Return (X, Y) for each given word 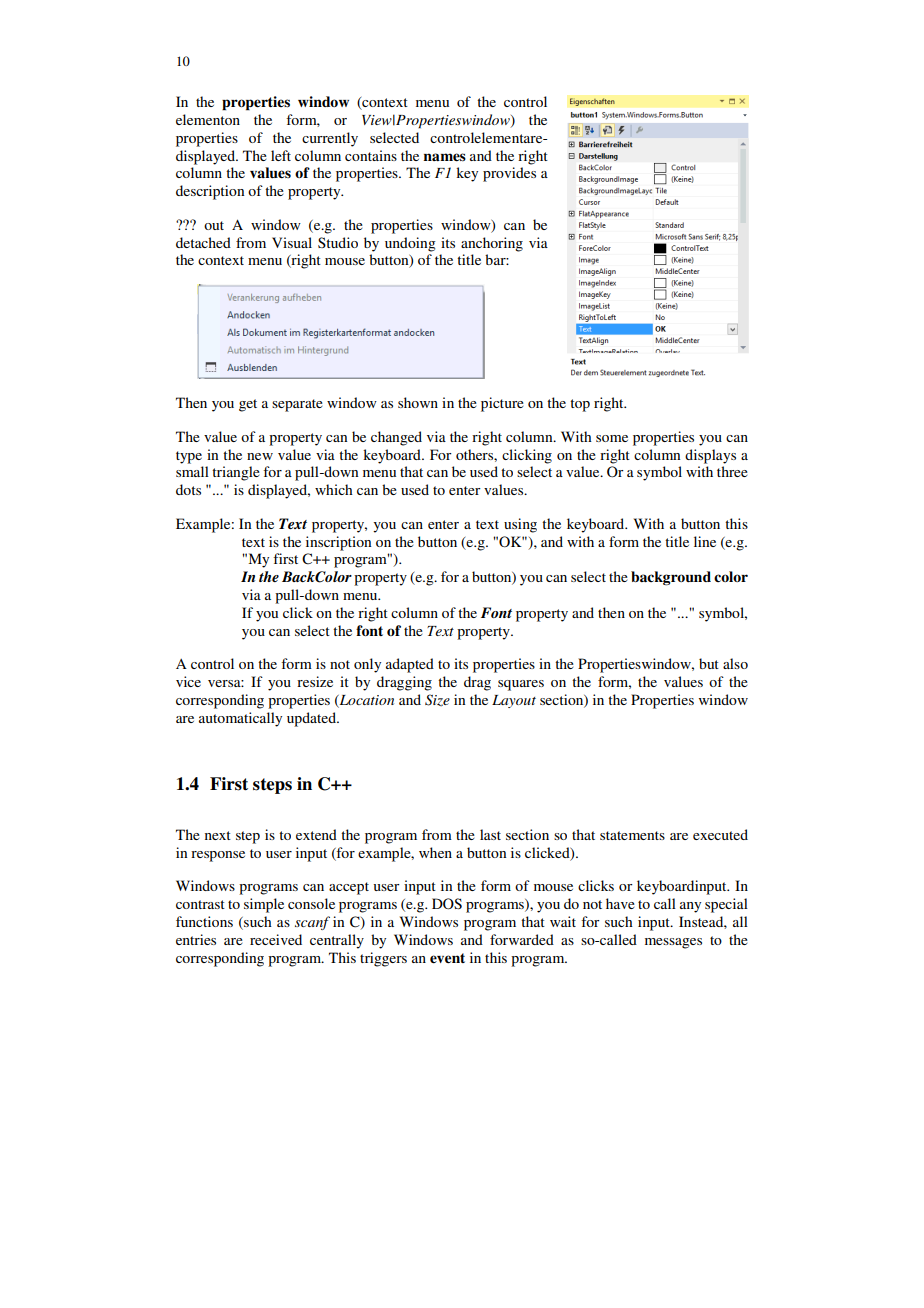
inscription (338, 543)
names (445, 157)
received (276, 939)
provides (509, 174)
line (705, 541)
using (520, 525)
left (281, 155)
